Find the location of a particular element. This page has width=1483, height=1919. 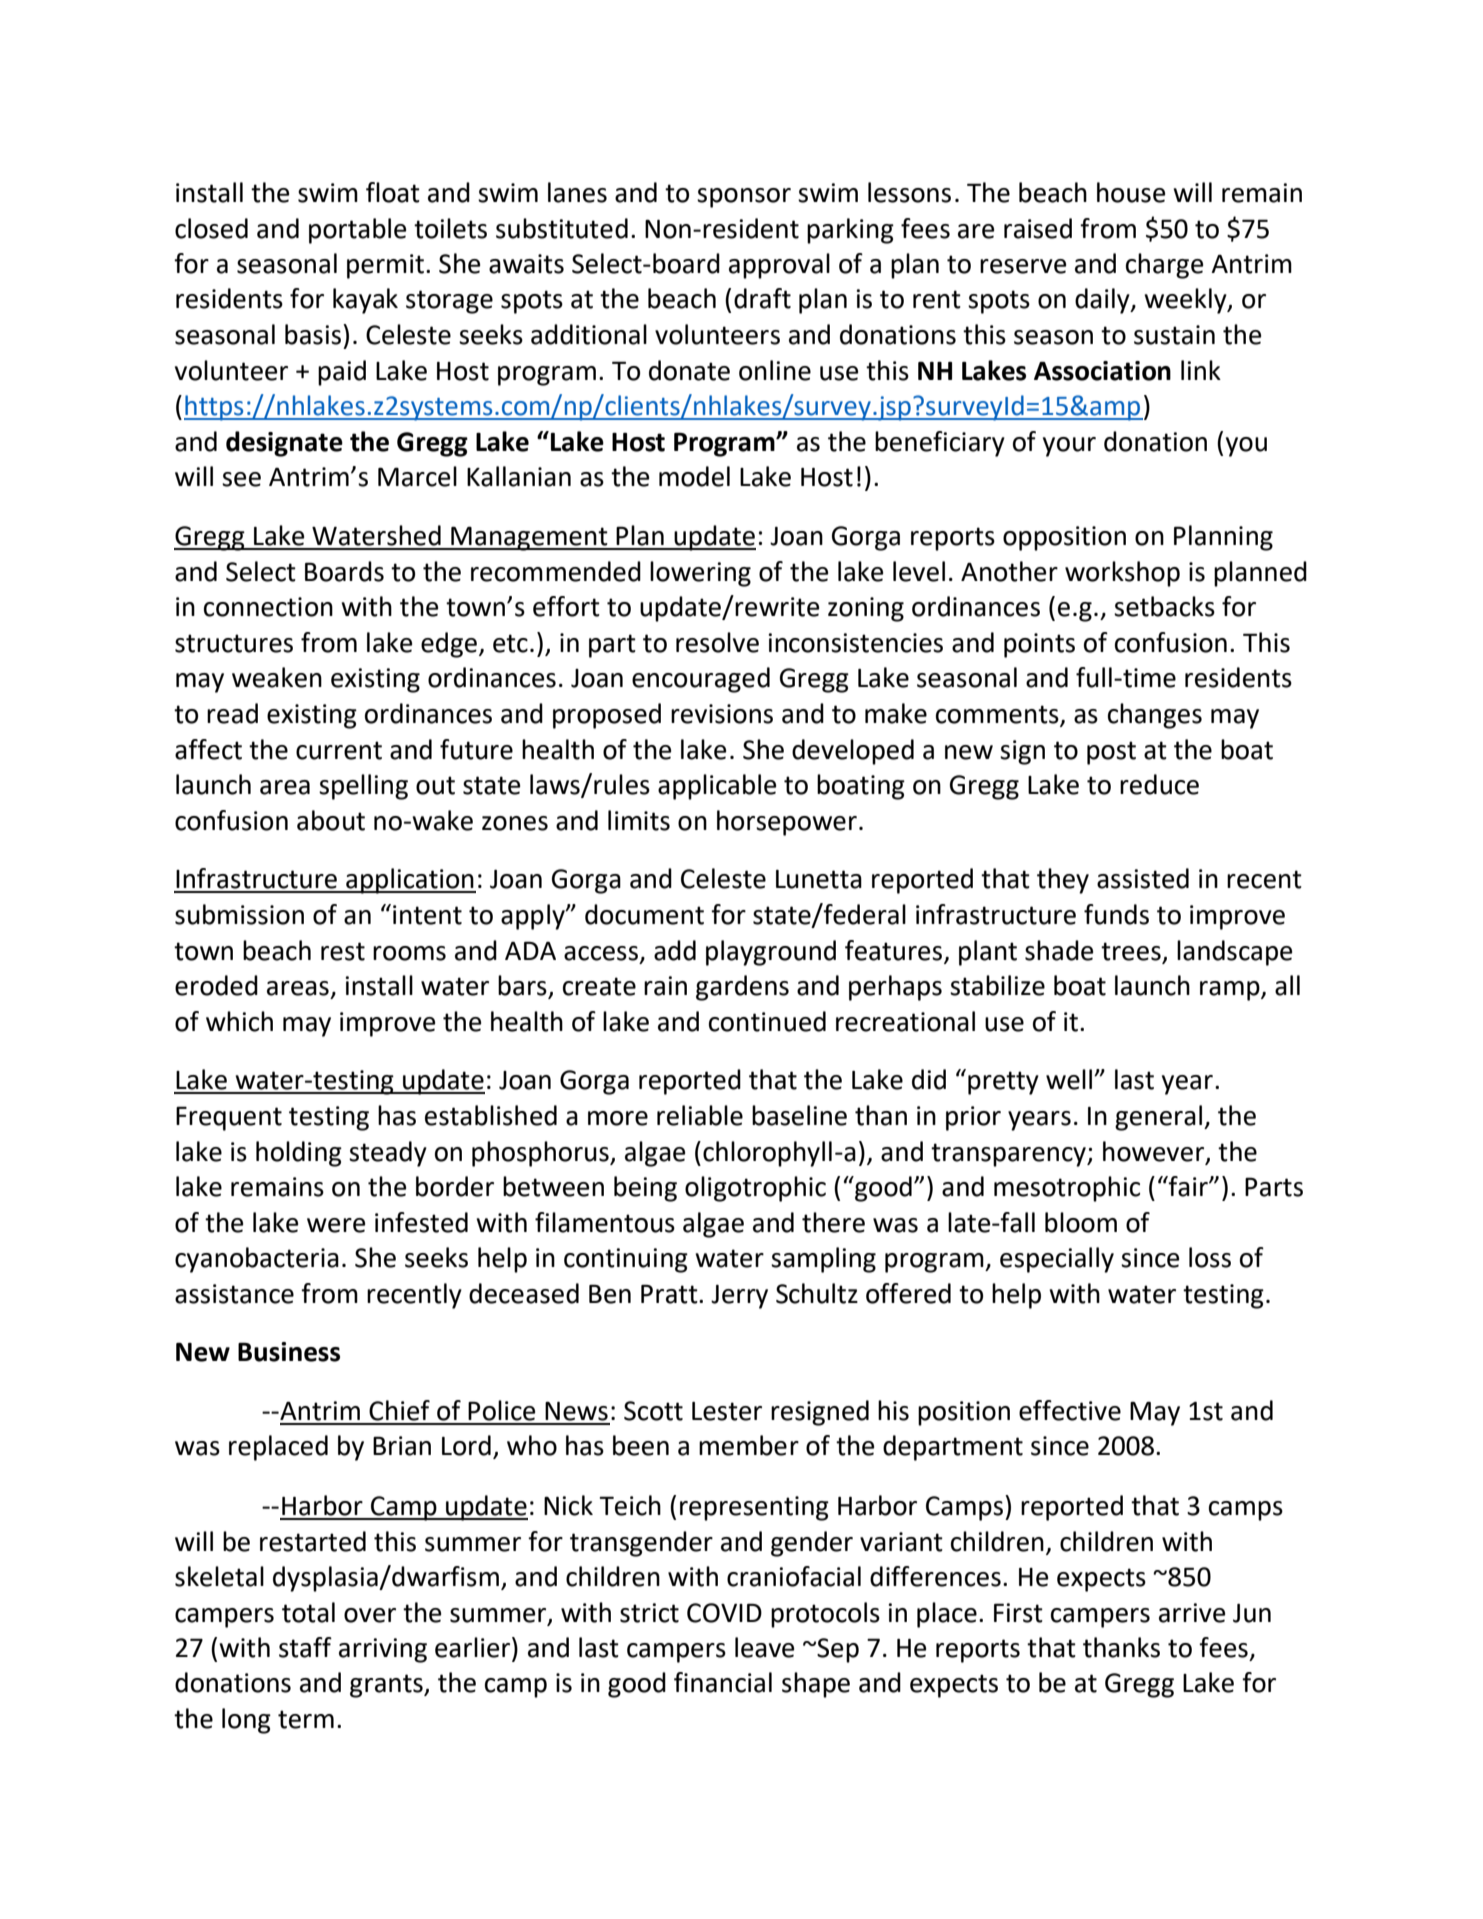

charge is located at coordinates (1164, 266).
